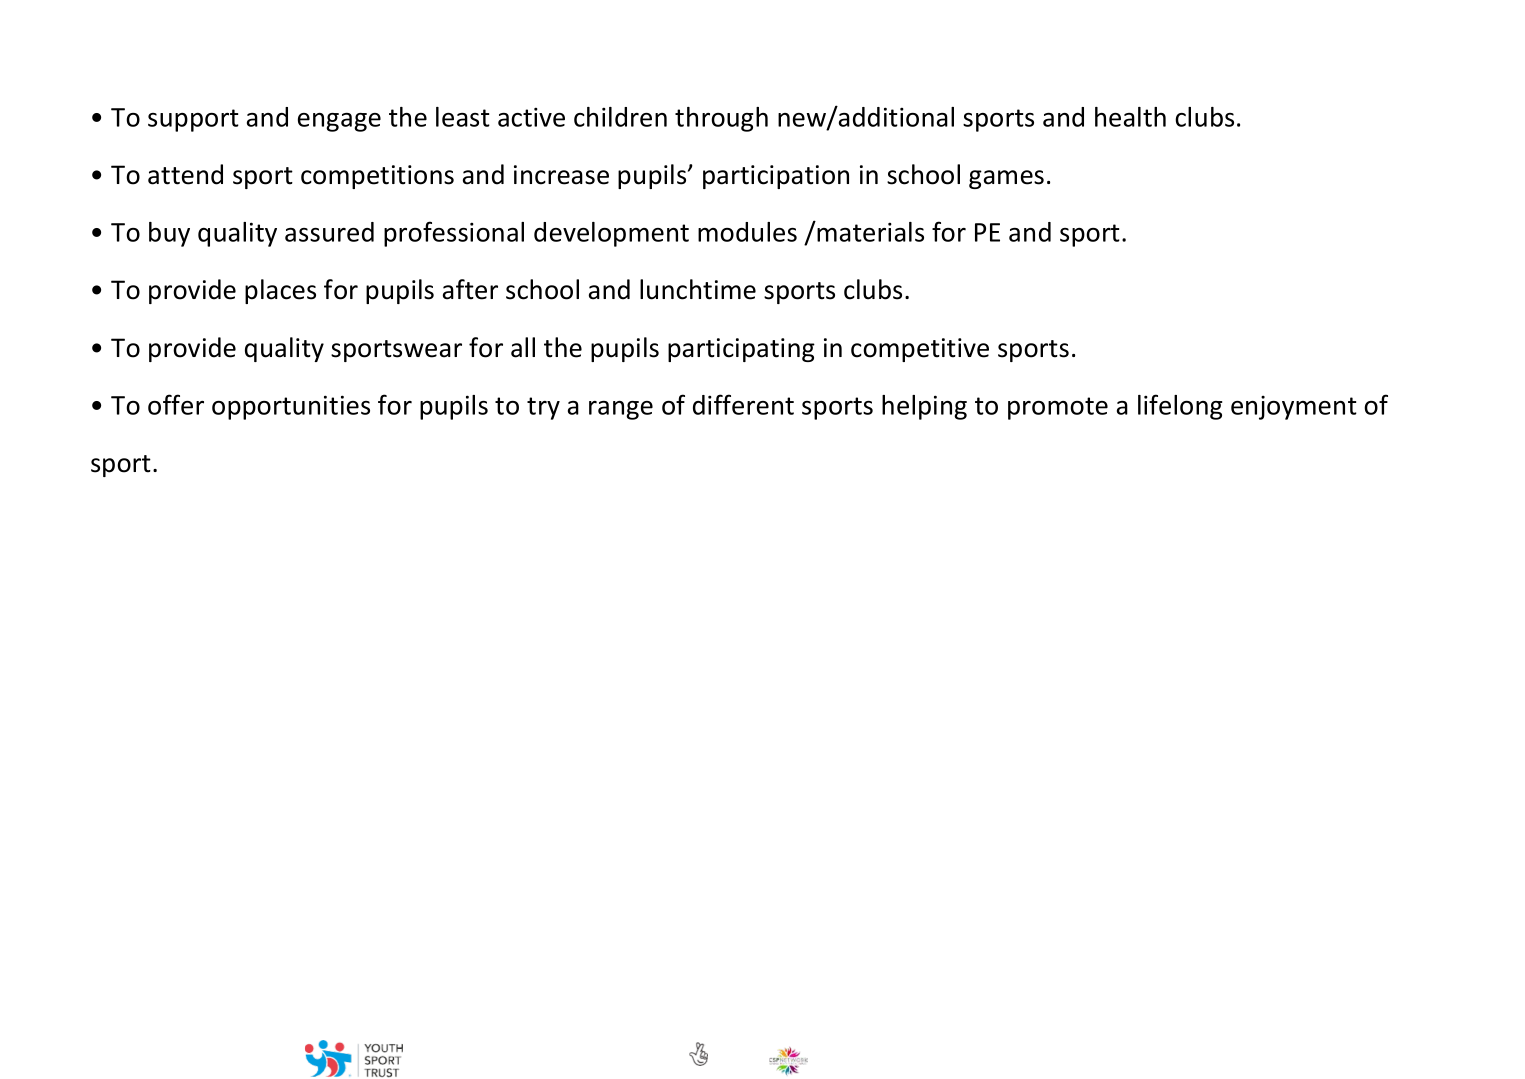 Image resolution: width=1525 pixels, height=1079 pixels. Describe the element at coordinates (869, 231) in the image. I see `materials` at that location.
